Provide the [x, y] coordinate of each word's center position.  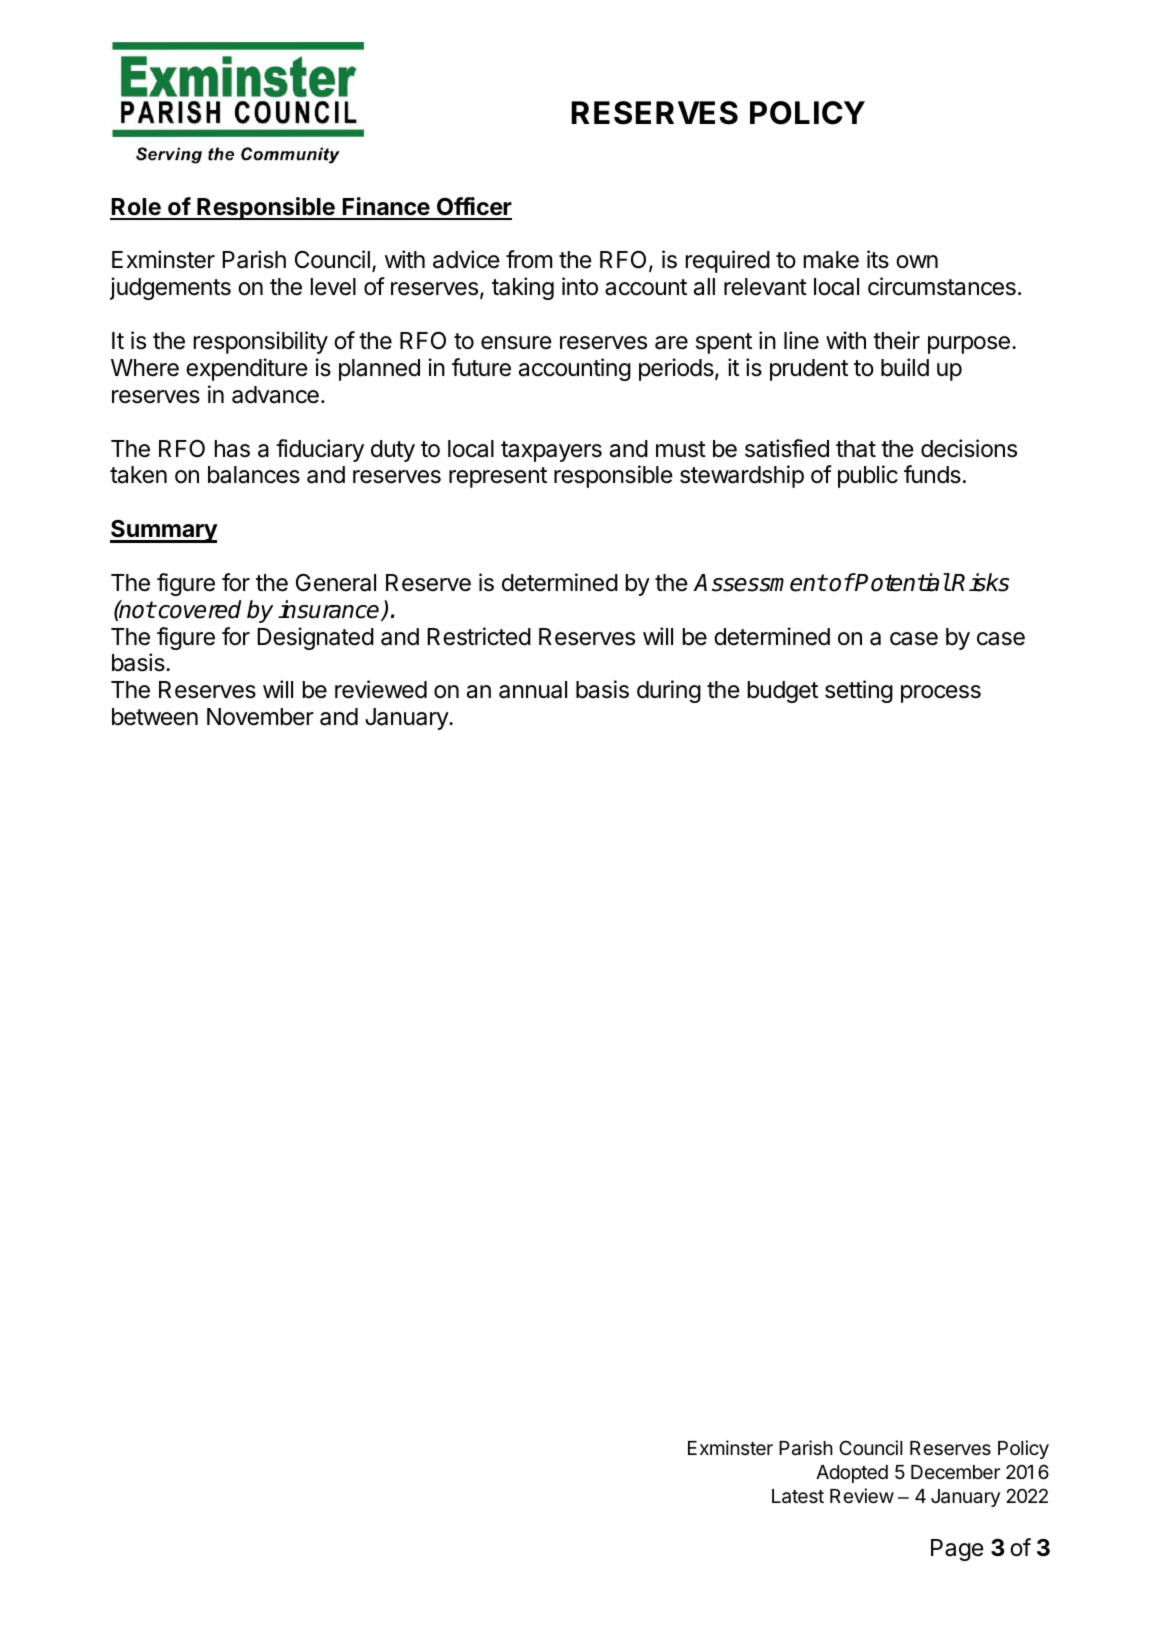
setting [859, 691]
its [878, 259]
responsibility [261, 342]
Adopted [852, 1474]
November [260, 717]
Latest [798, 1496]
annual [533, 690]
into [580, 286]
